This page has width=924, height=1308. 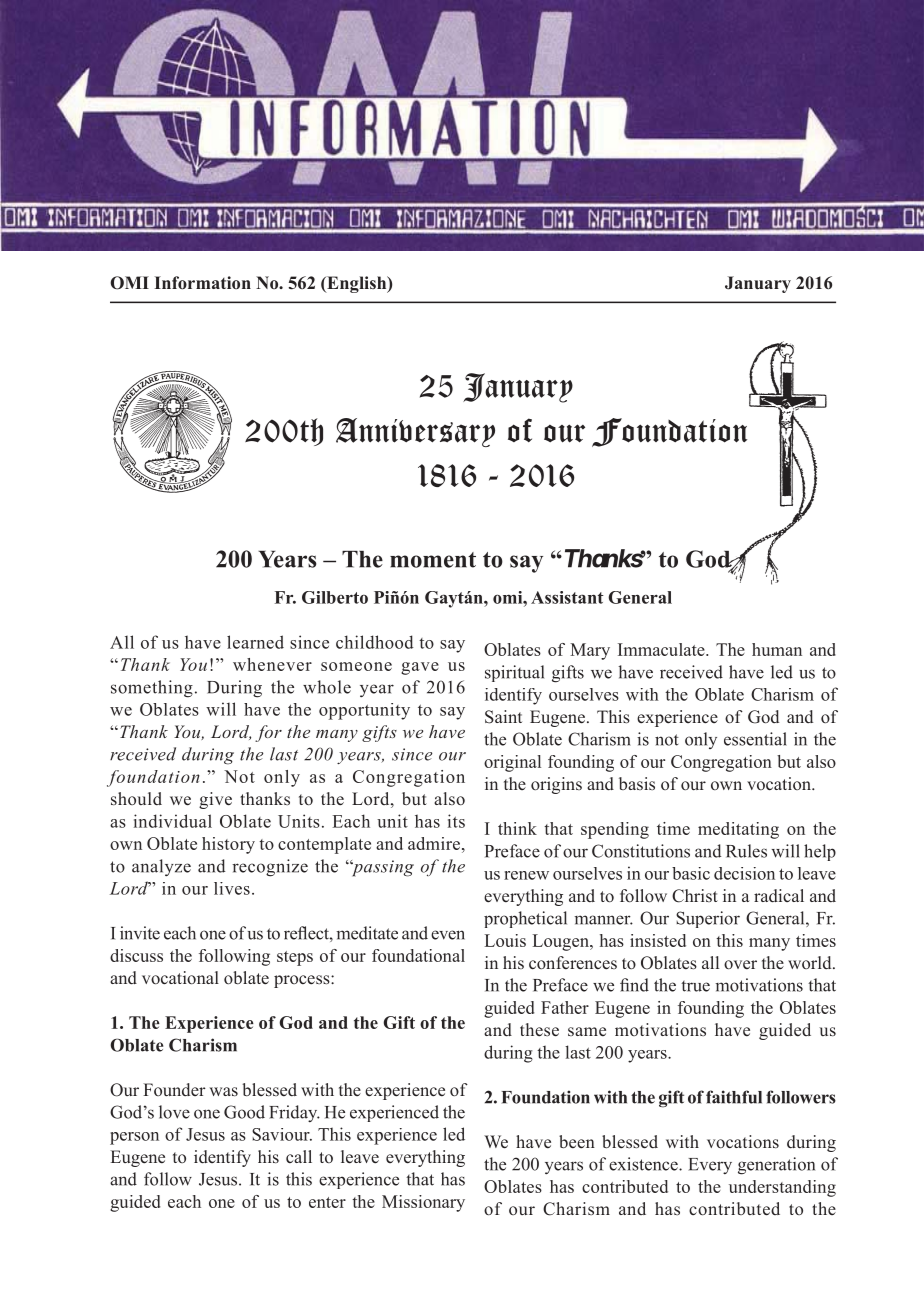 What do you see at coordinates (299, 1156) in the page?
I see `call` at bounding box center [299, 1156].
